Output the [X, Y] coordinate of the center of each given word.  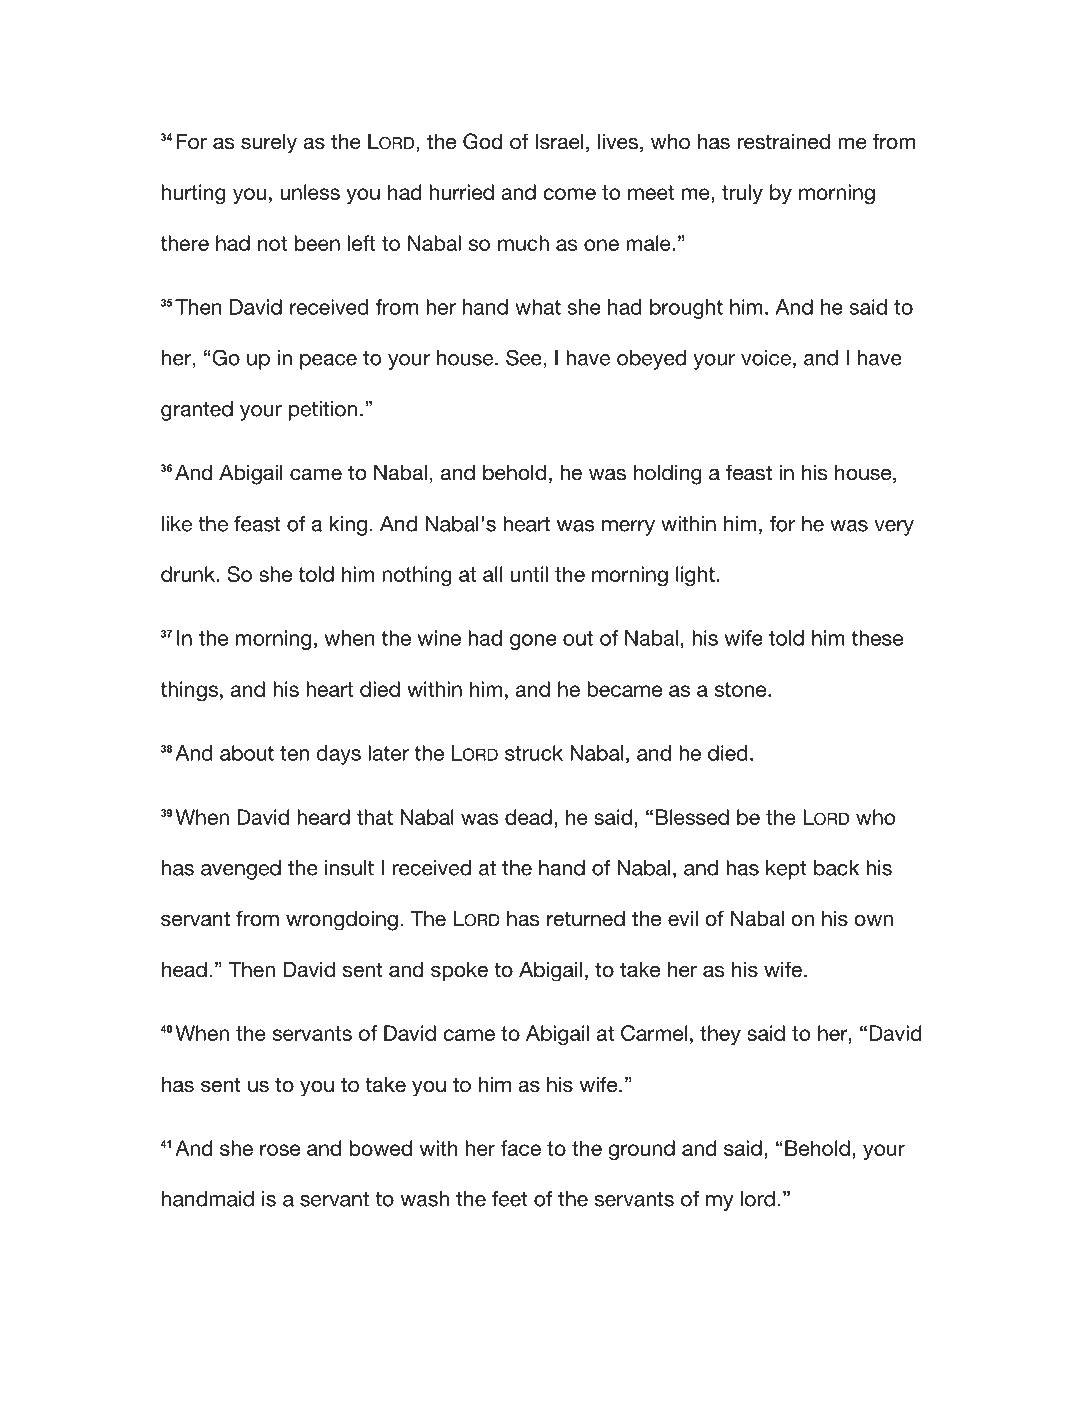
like [177, 524]
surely [269, 144]
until [529, 574]
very [894, 528]
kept [786, 870]
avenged [241, 870]
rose [280, 1150]
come [569, 194]
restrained [783, 142]
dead [528, 817]
